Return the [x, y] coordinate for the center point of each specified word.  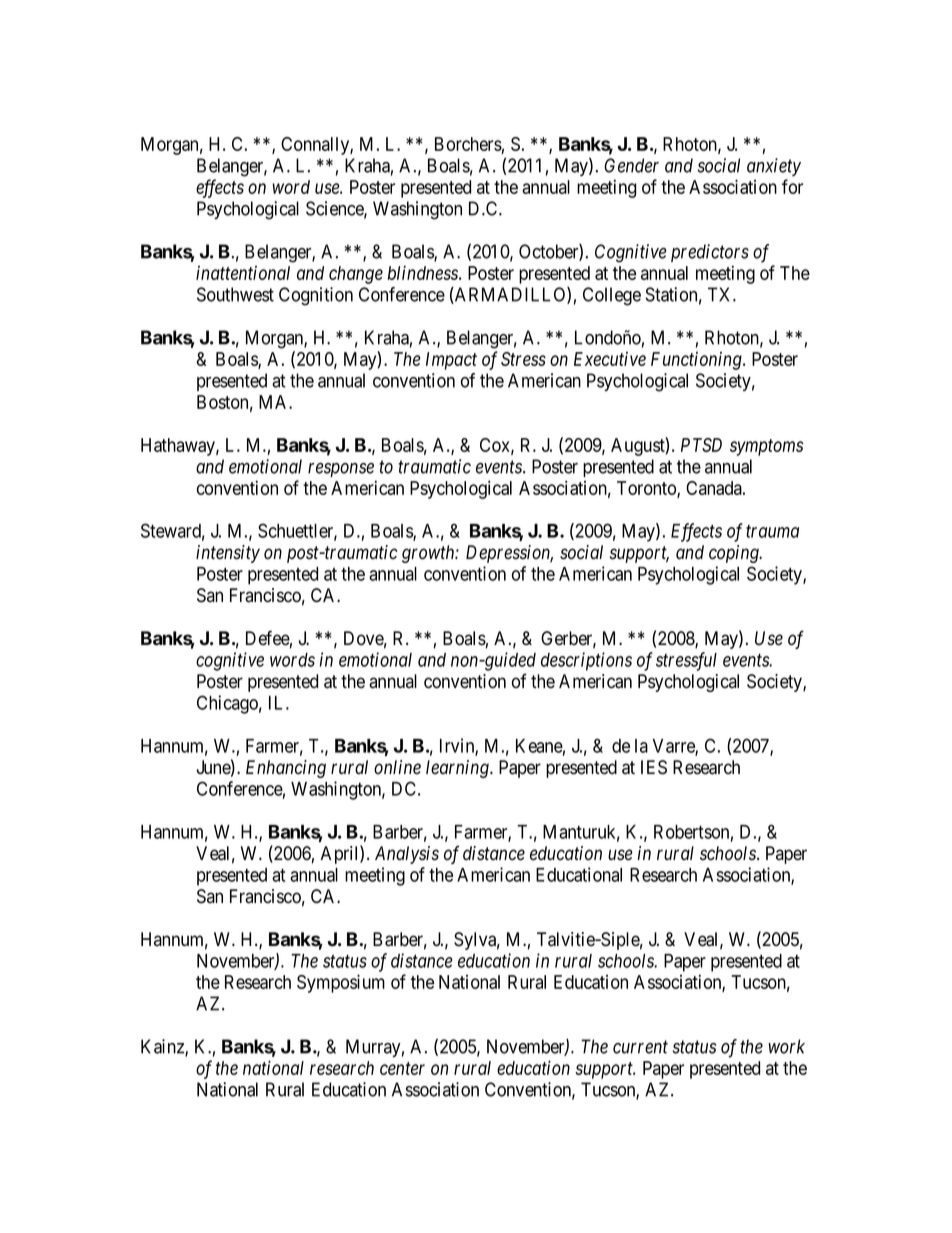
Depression [509, 554]
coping [735, 554]
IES [654, 767]
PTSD [701, 445]
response [341, 470]
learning [458, 769]
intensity [228, 554]
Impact [451, 361]
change [356, 275]
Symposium [341, 983]
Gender [631, 165]
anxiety [774, 167]
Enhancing [286, 769]
